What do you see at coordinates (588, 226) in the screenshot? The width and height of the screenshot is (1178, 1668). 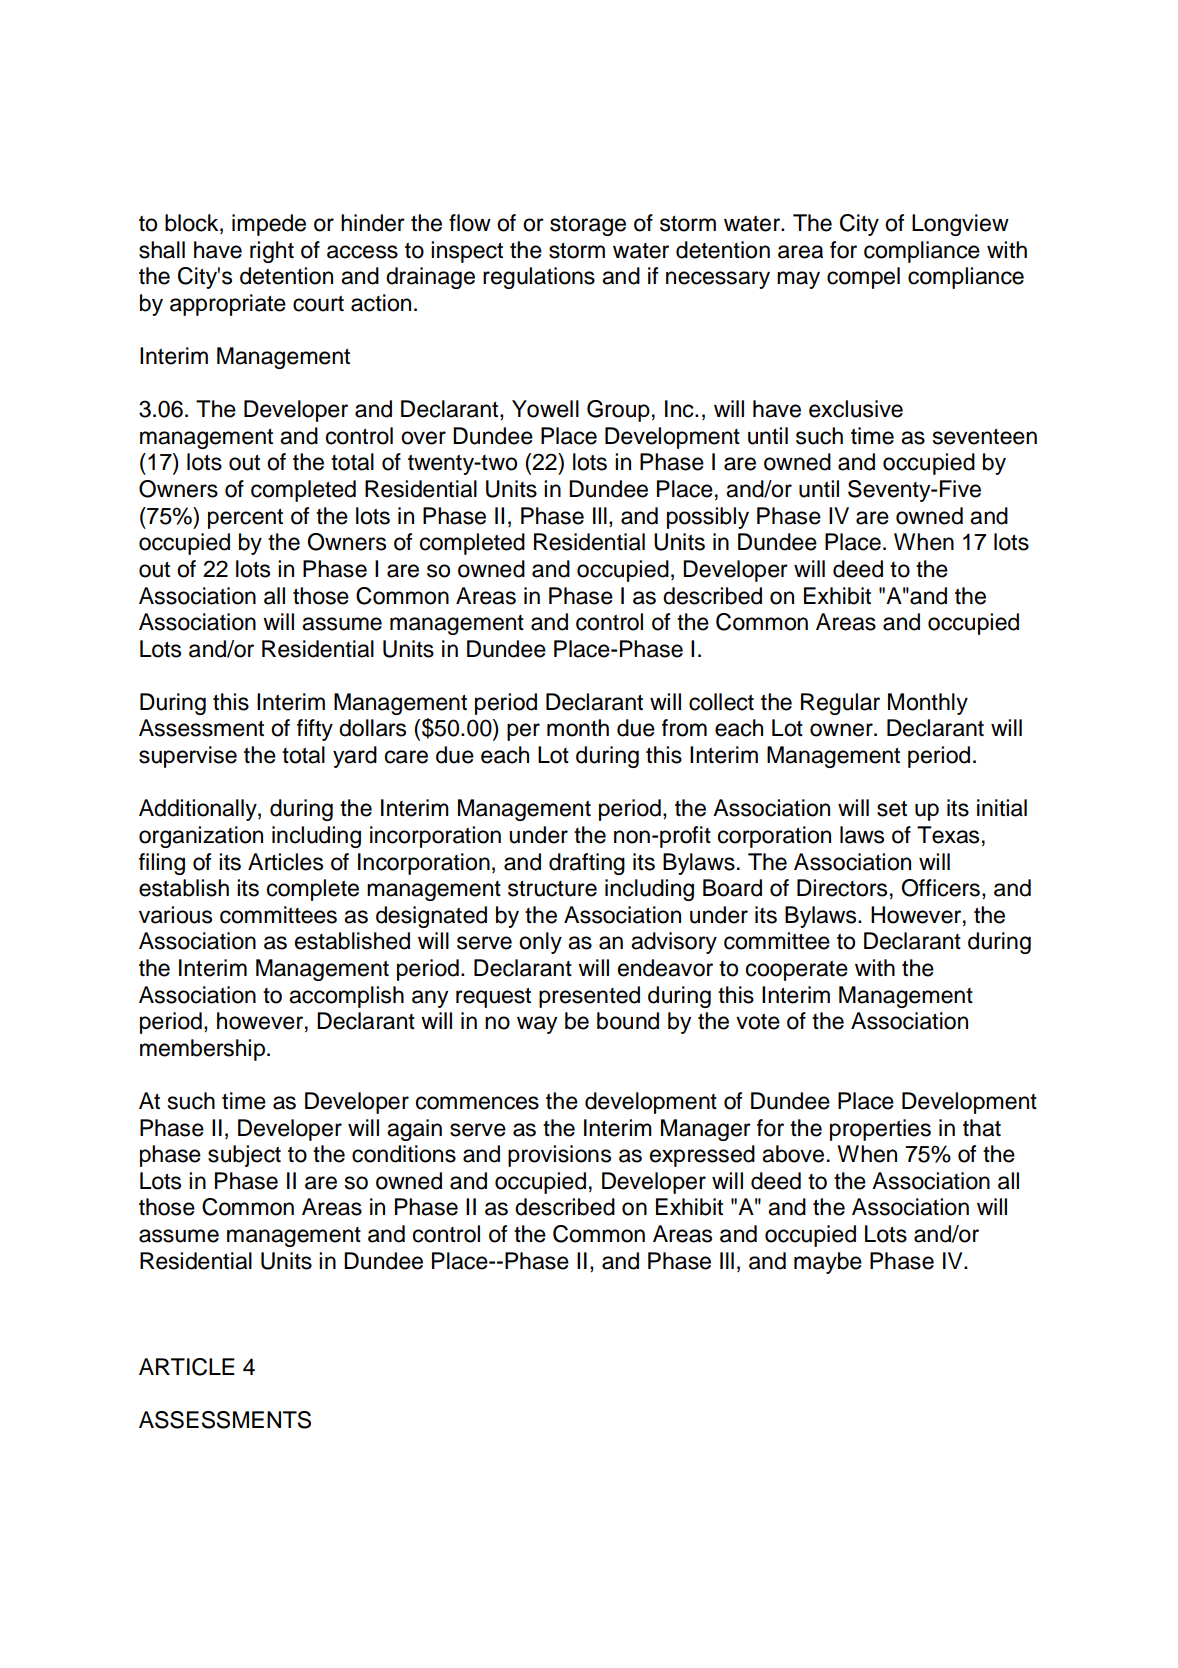 I see `storage` at bounding box center [588, 226].
